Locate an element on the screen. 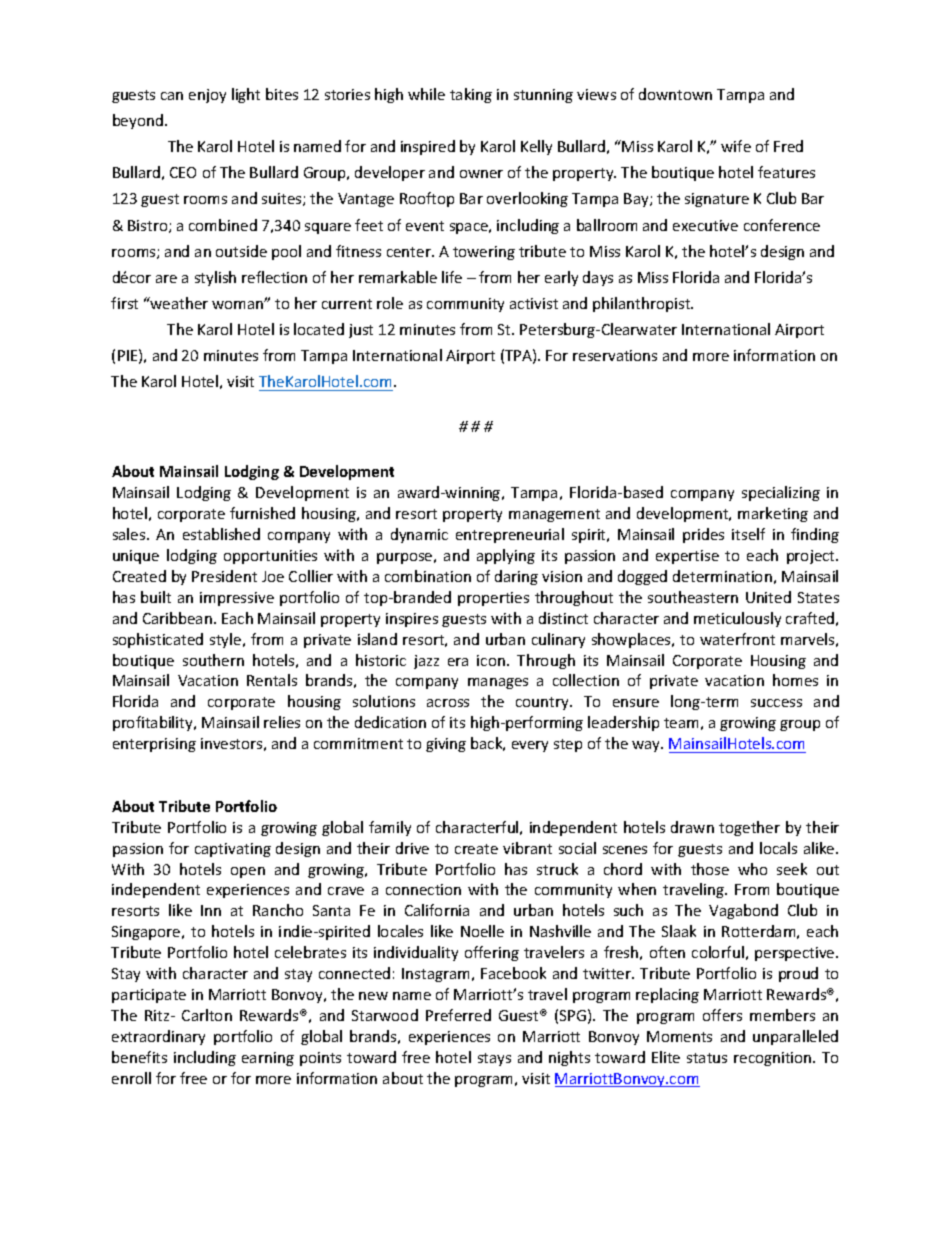  extraordinary is located at coordinates (158, 1037).
